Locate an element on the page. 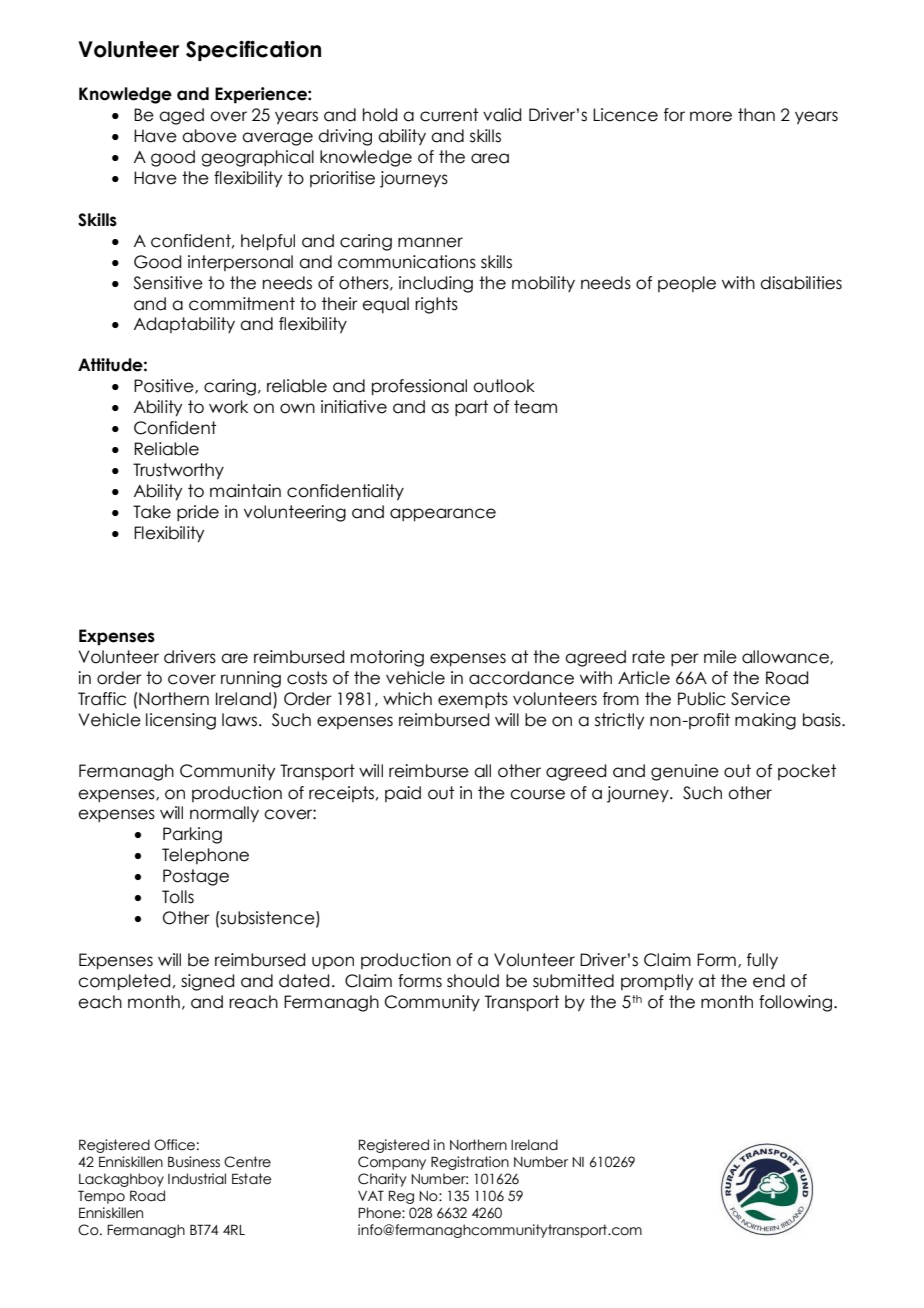 This document has height=1308, width=924. people is located at coordinates (687, 284).
